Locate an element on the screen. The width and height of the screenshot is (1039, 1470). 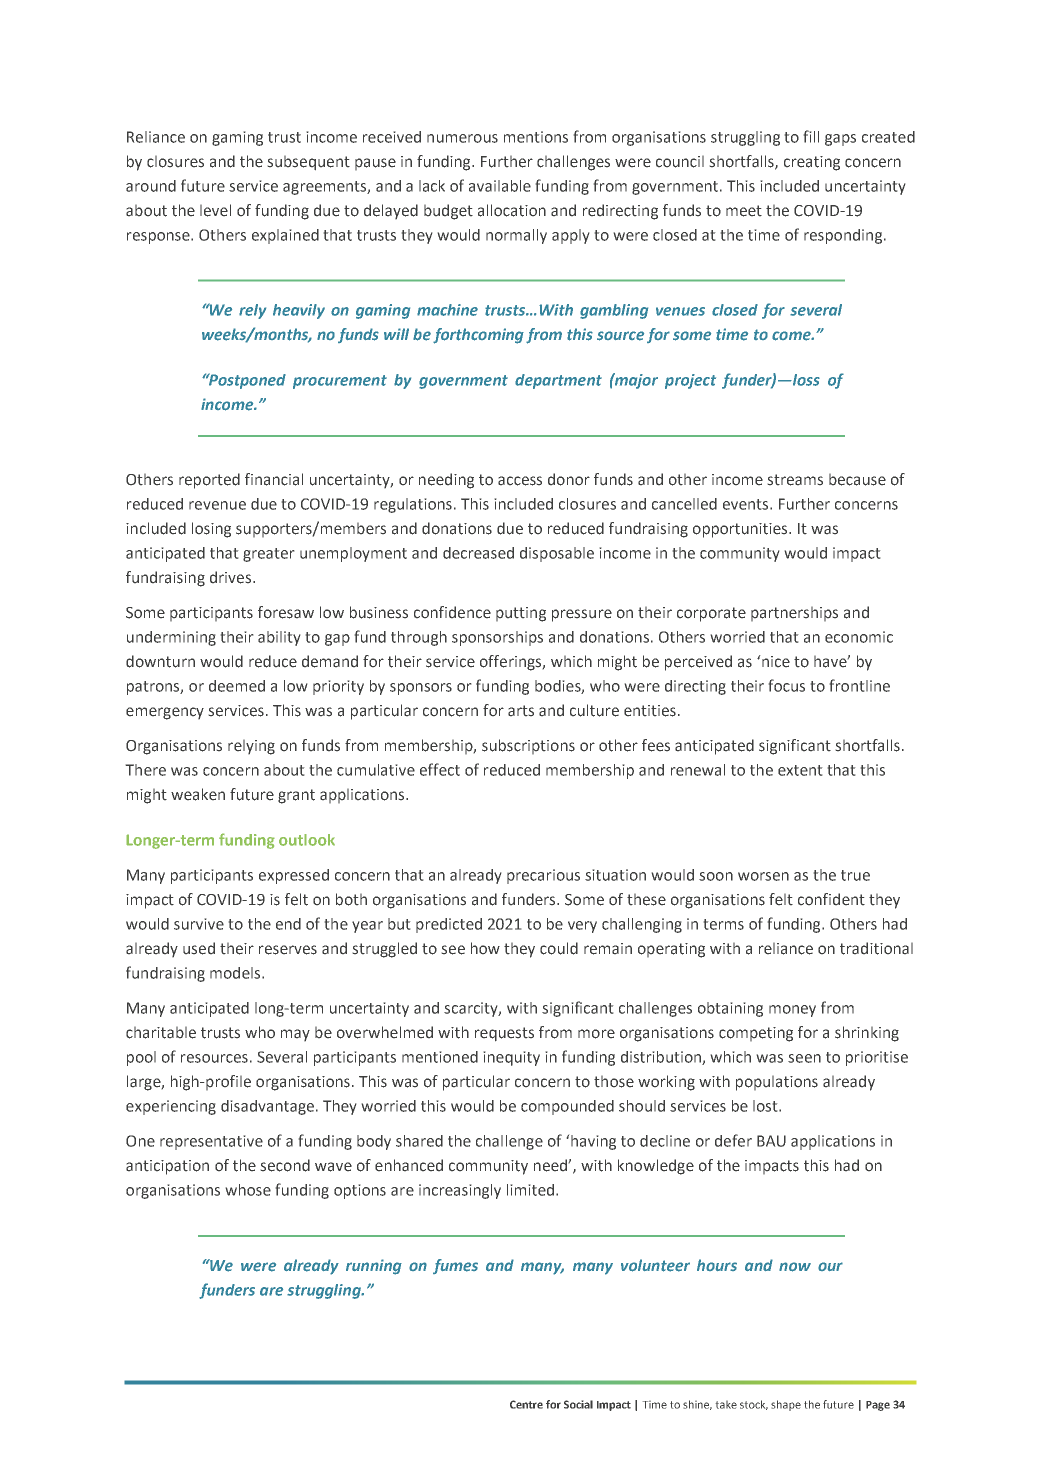
used is located at coordinates (199, 948).
